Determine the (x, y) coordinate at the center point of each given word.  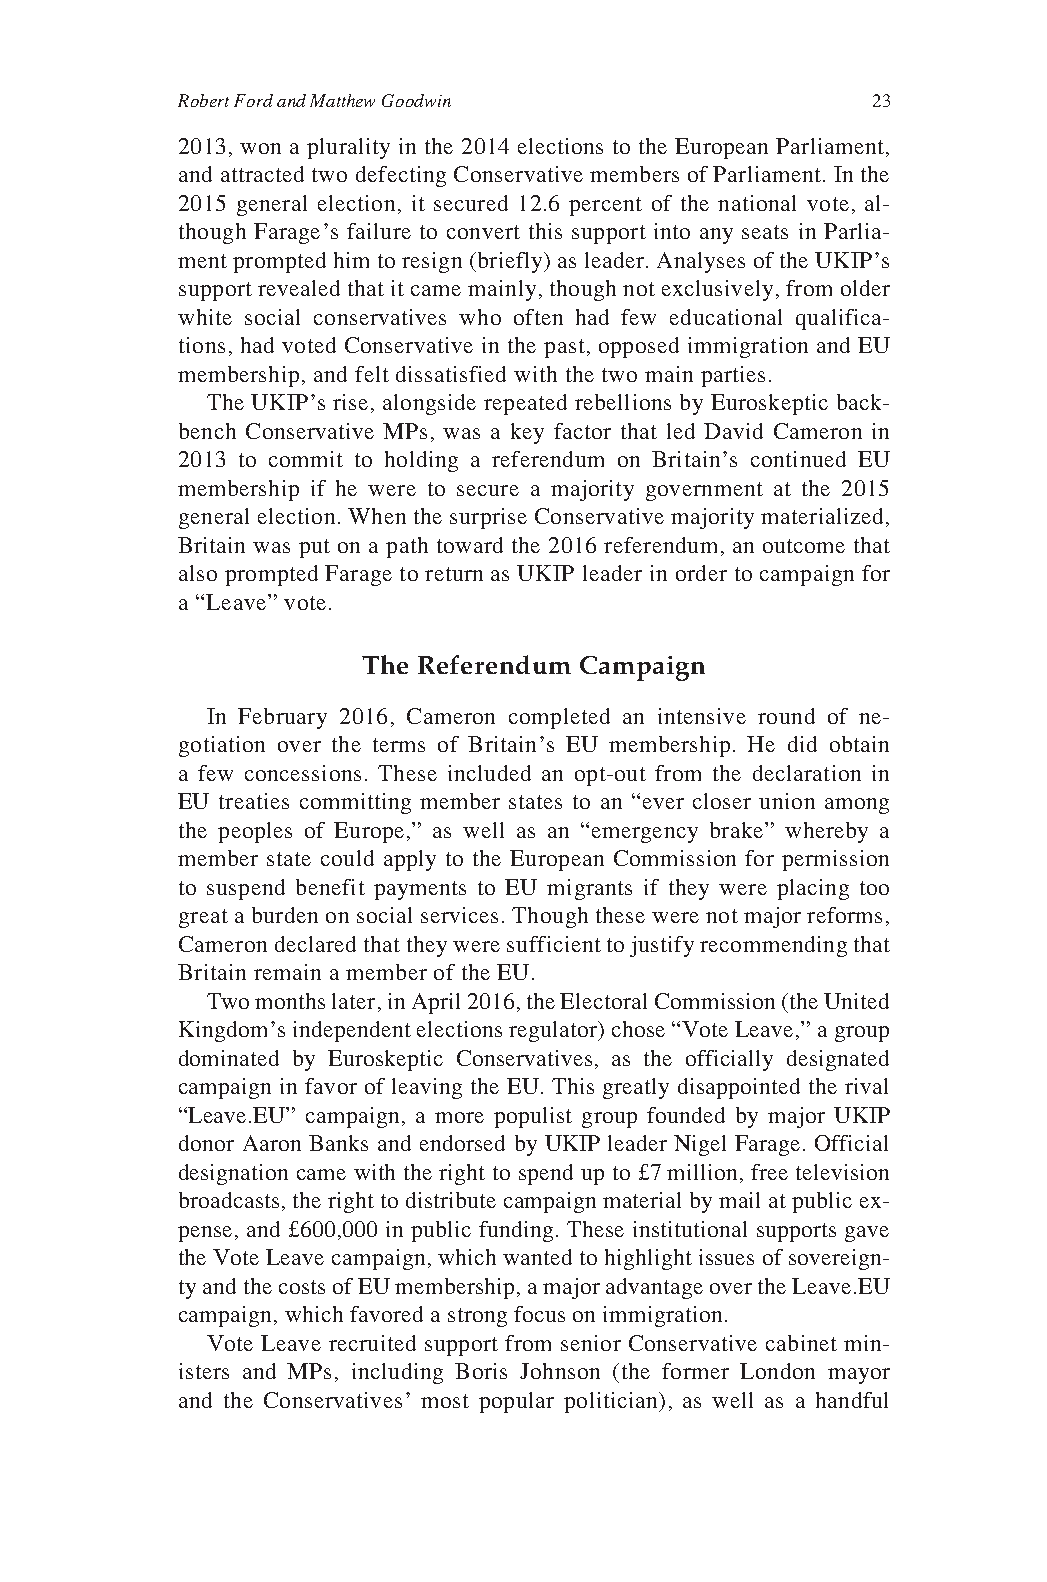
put (314, 548)
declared (315, 944)
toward (470, 545)
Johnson (560, 1371)
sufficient (554, 944)
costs (302, 1287)
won (260, 148)
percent (605, 206)
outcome (804, 546)
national (757, 203)
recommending (773, 946)
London (777, 1371)
